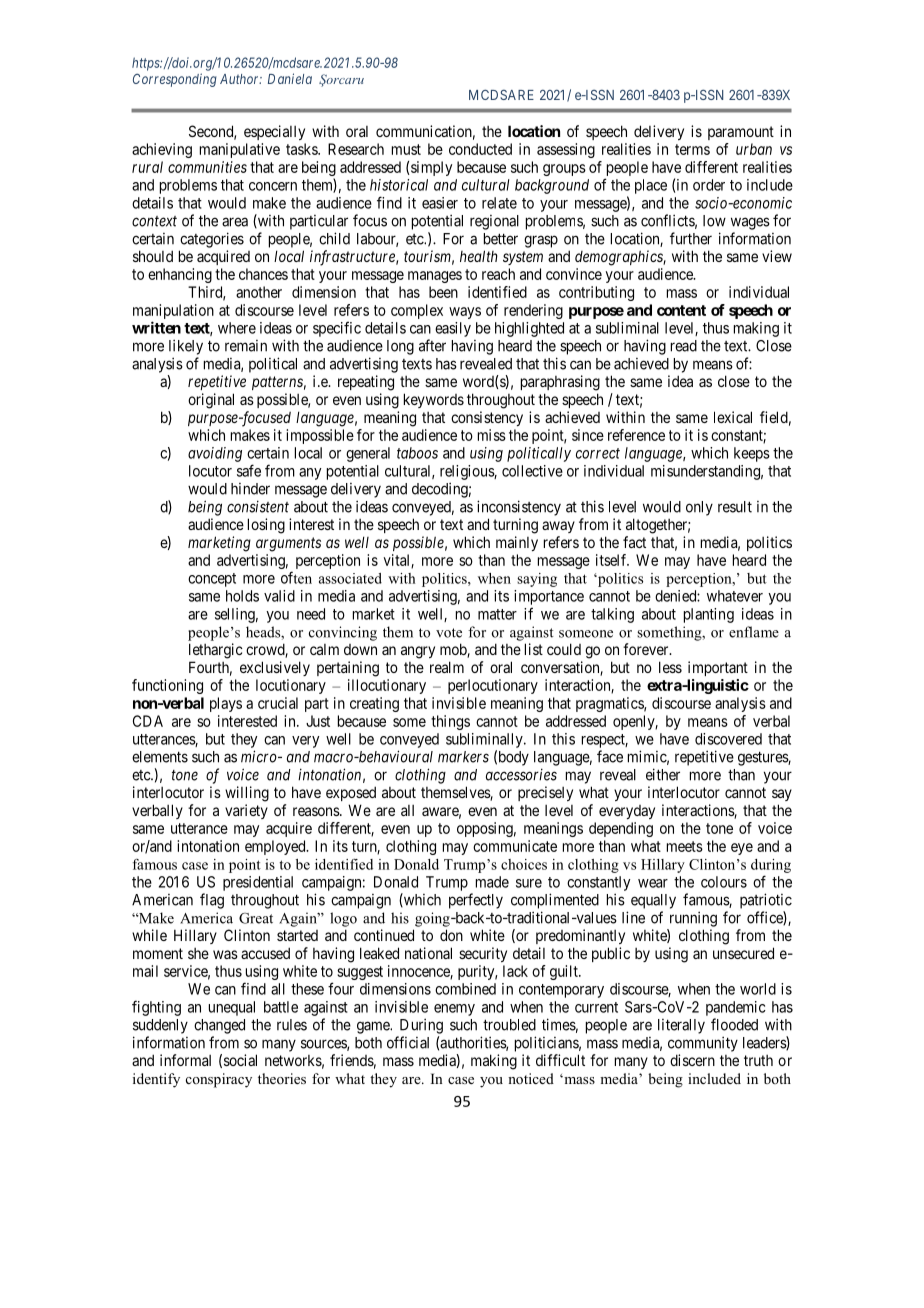 The image size is (924, 1308). Describe the element at coordinates (741, 133) in the screenshot. I see `paramount` at that location.
